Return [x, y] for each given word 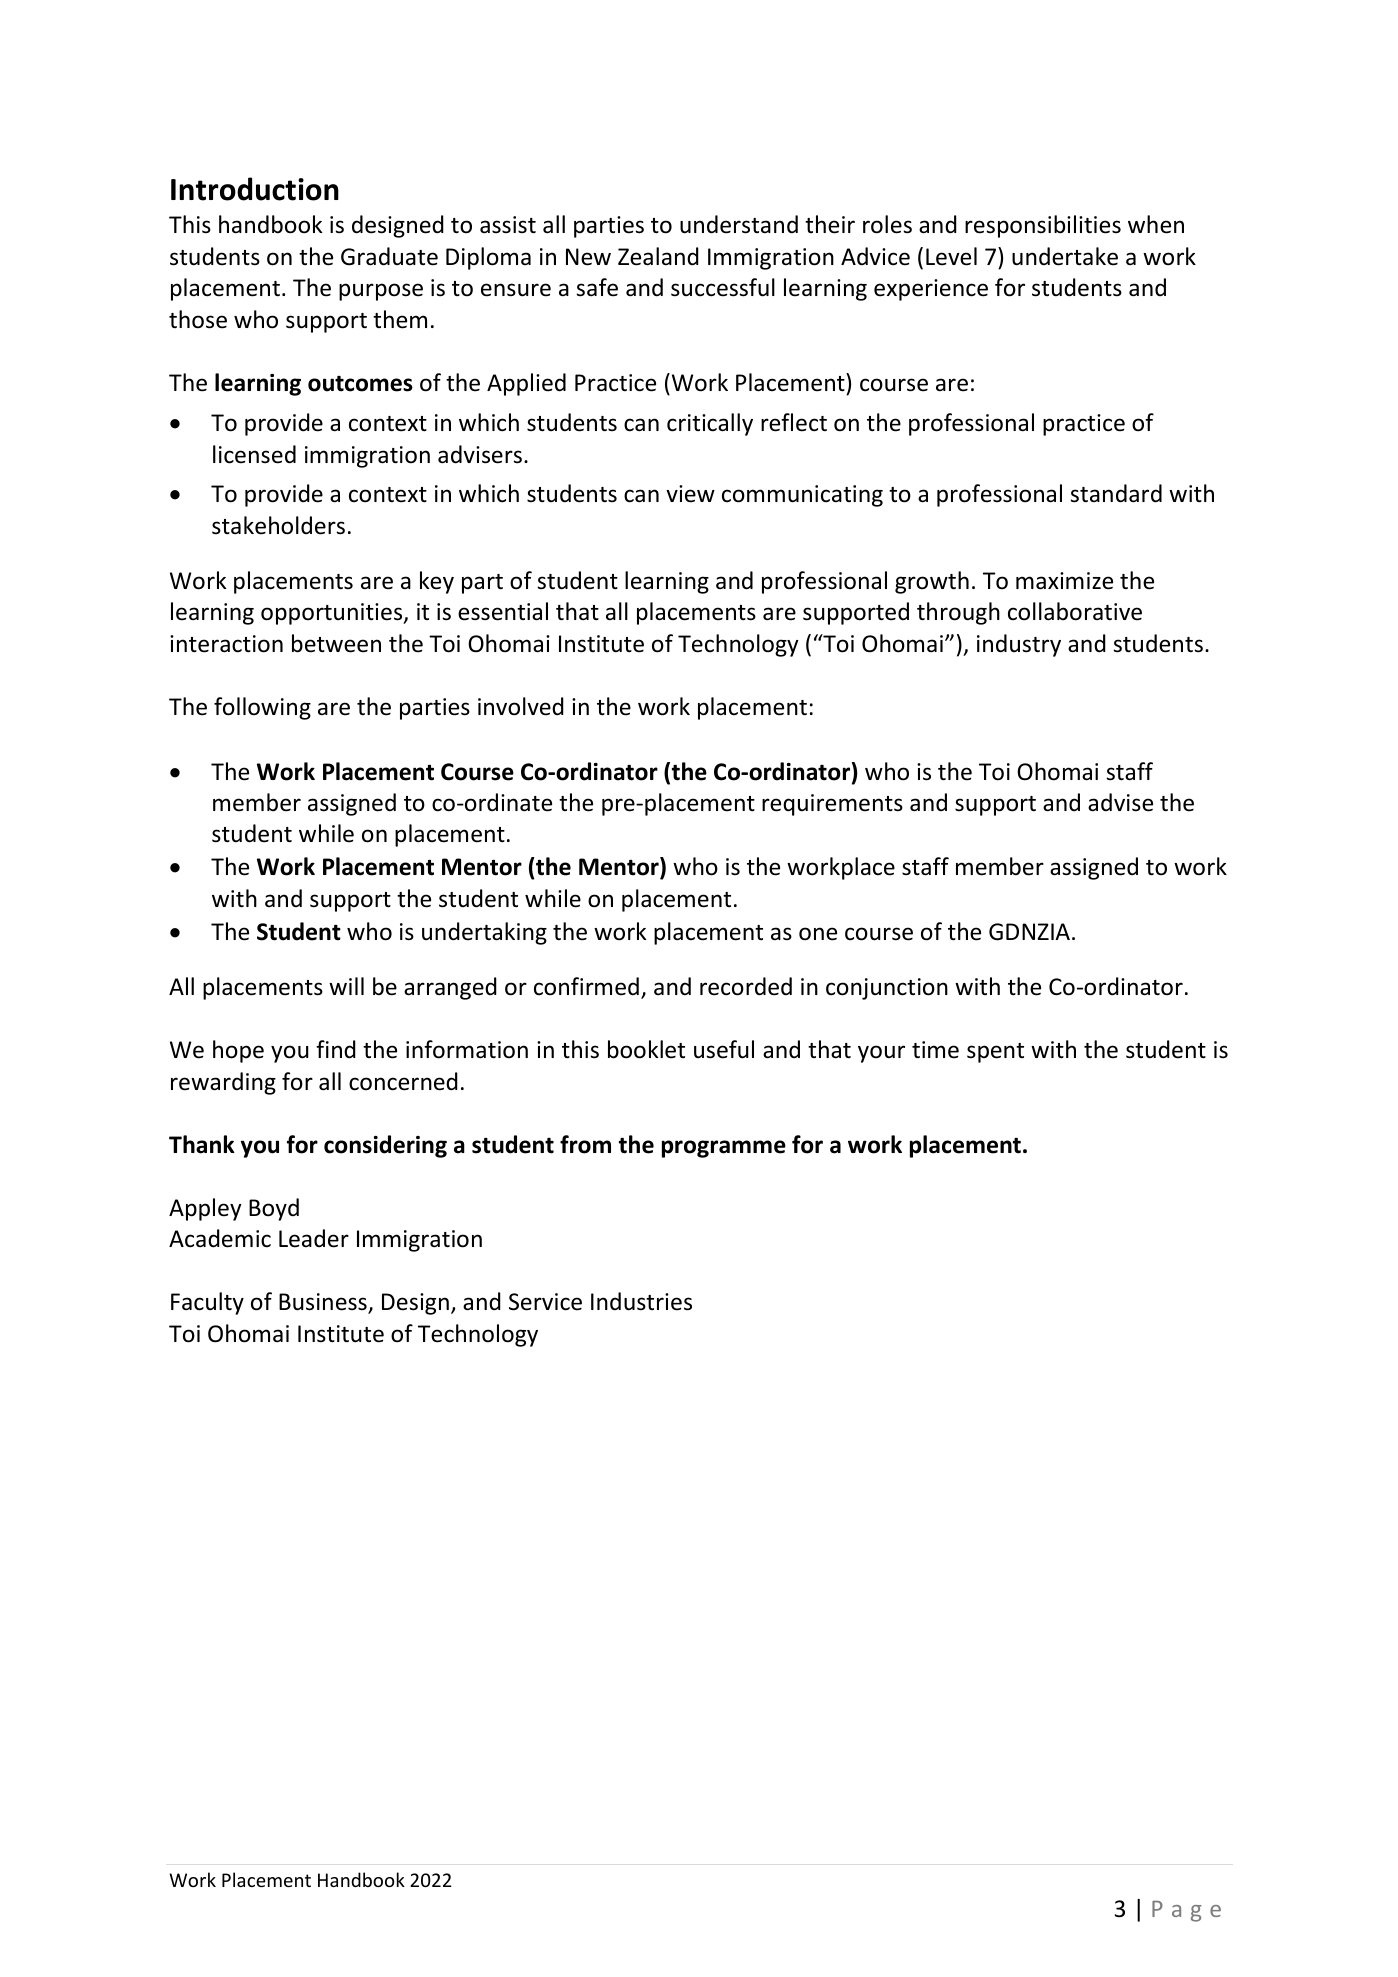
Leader [314, 1238]
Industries [641, 1301]
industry [1019, 645]
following [262, 708]
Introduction [255, 189]
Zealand [658, 256]
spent [995, 1053]
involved [521, 706]
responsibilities [1043, 226]
